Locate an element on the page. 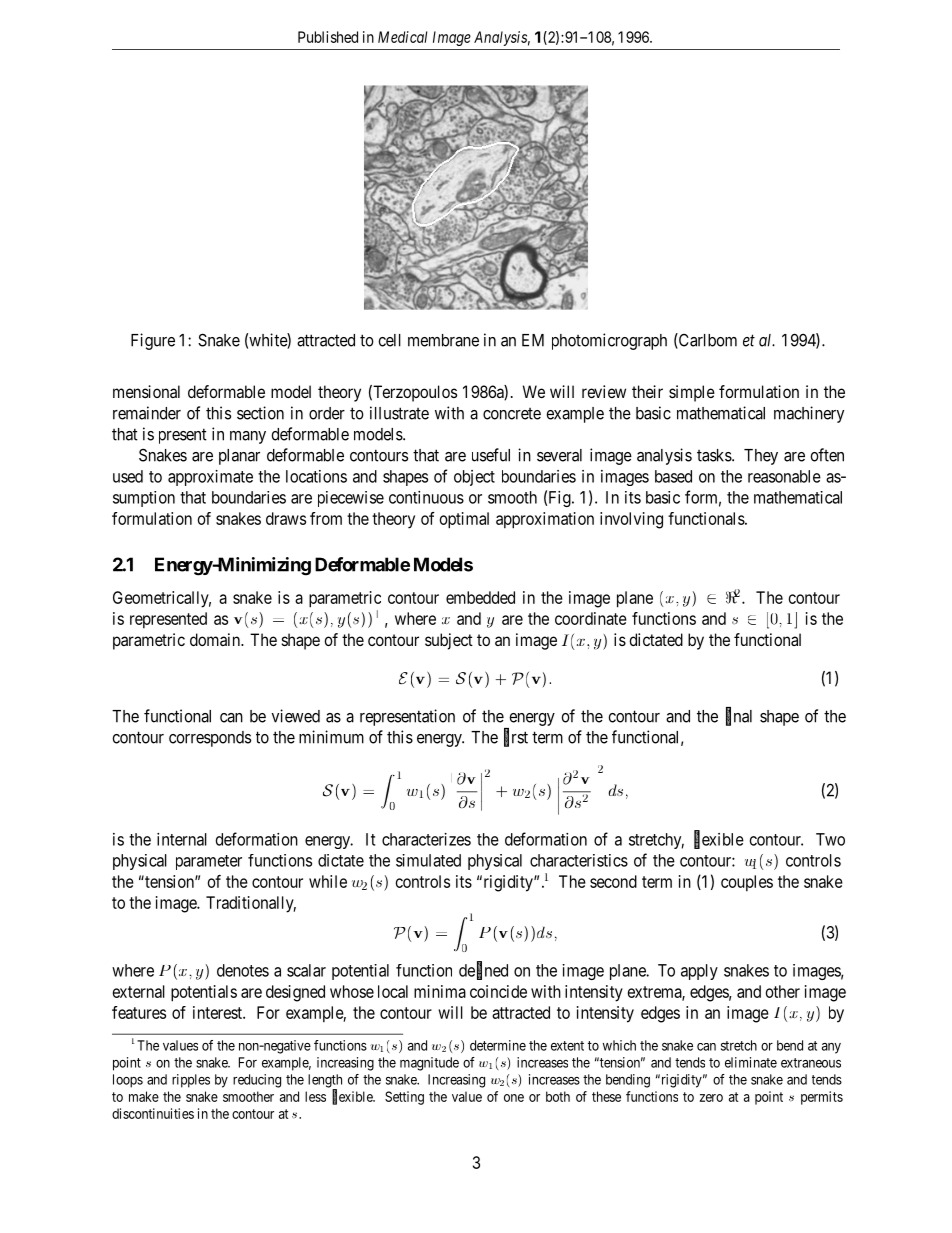  Figure is located at coordinates (153, 341).
